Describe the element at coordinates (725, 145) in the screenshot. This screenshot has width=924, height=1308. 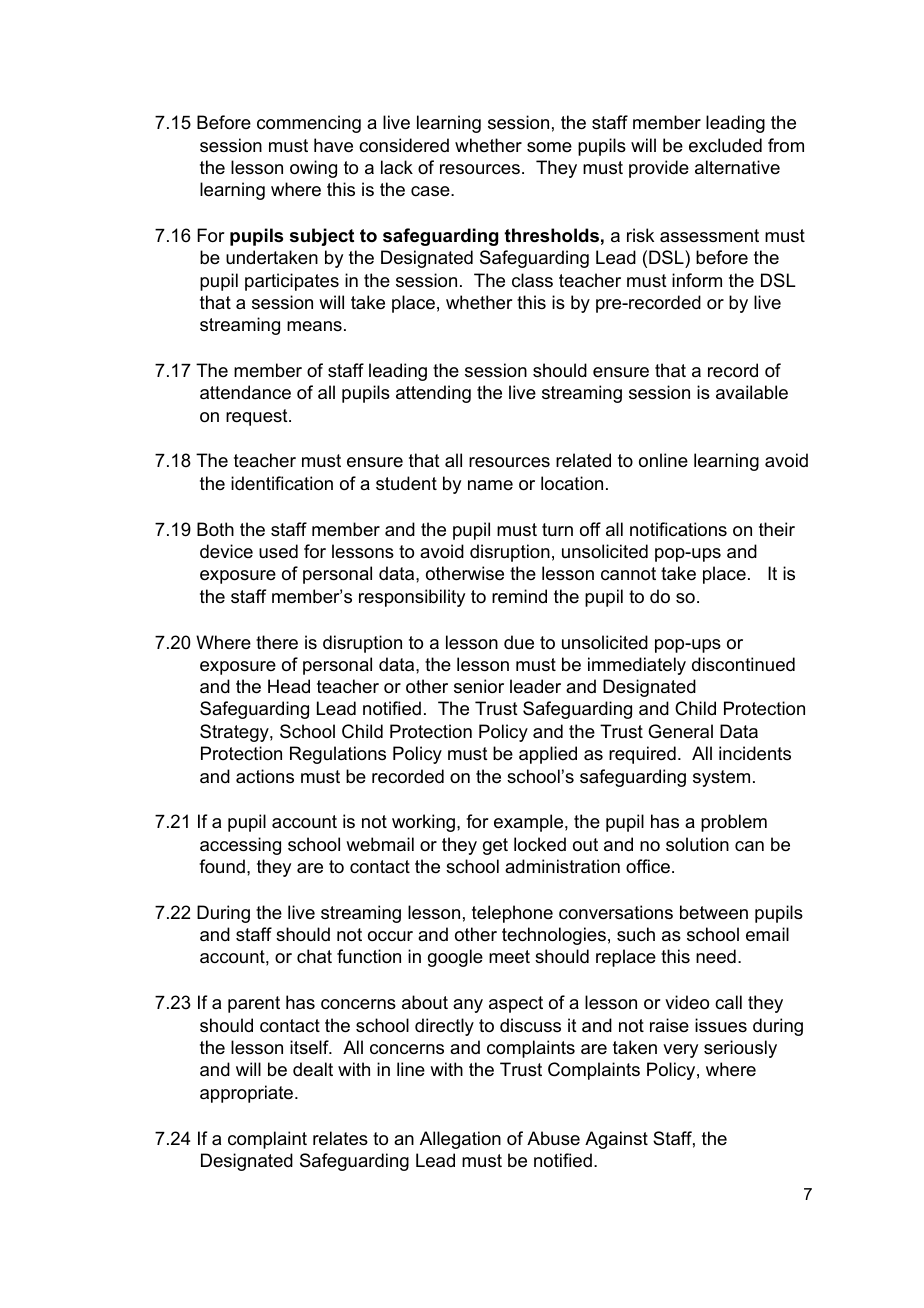
I see `excluded` at that location.
